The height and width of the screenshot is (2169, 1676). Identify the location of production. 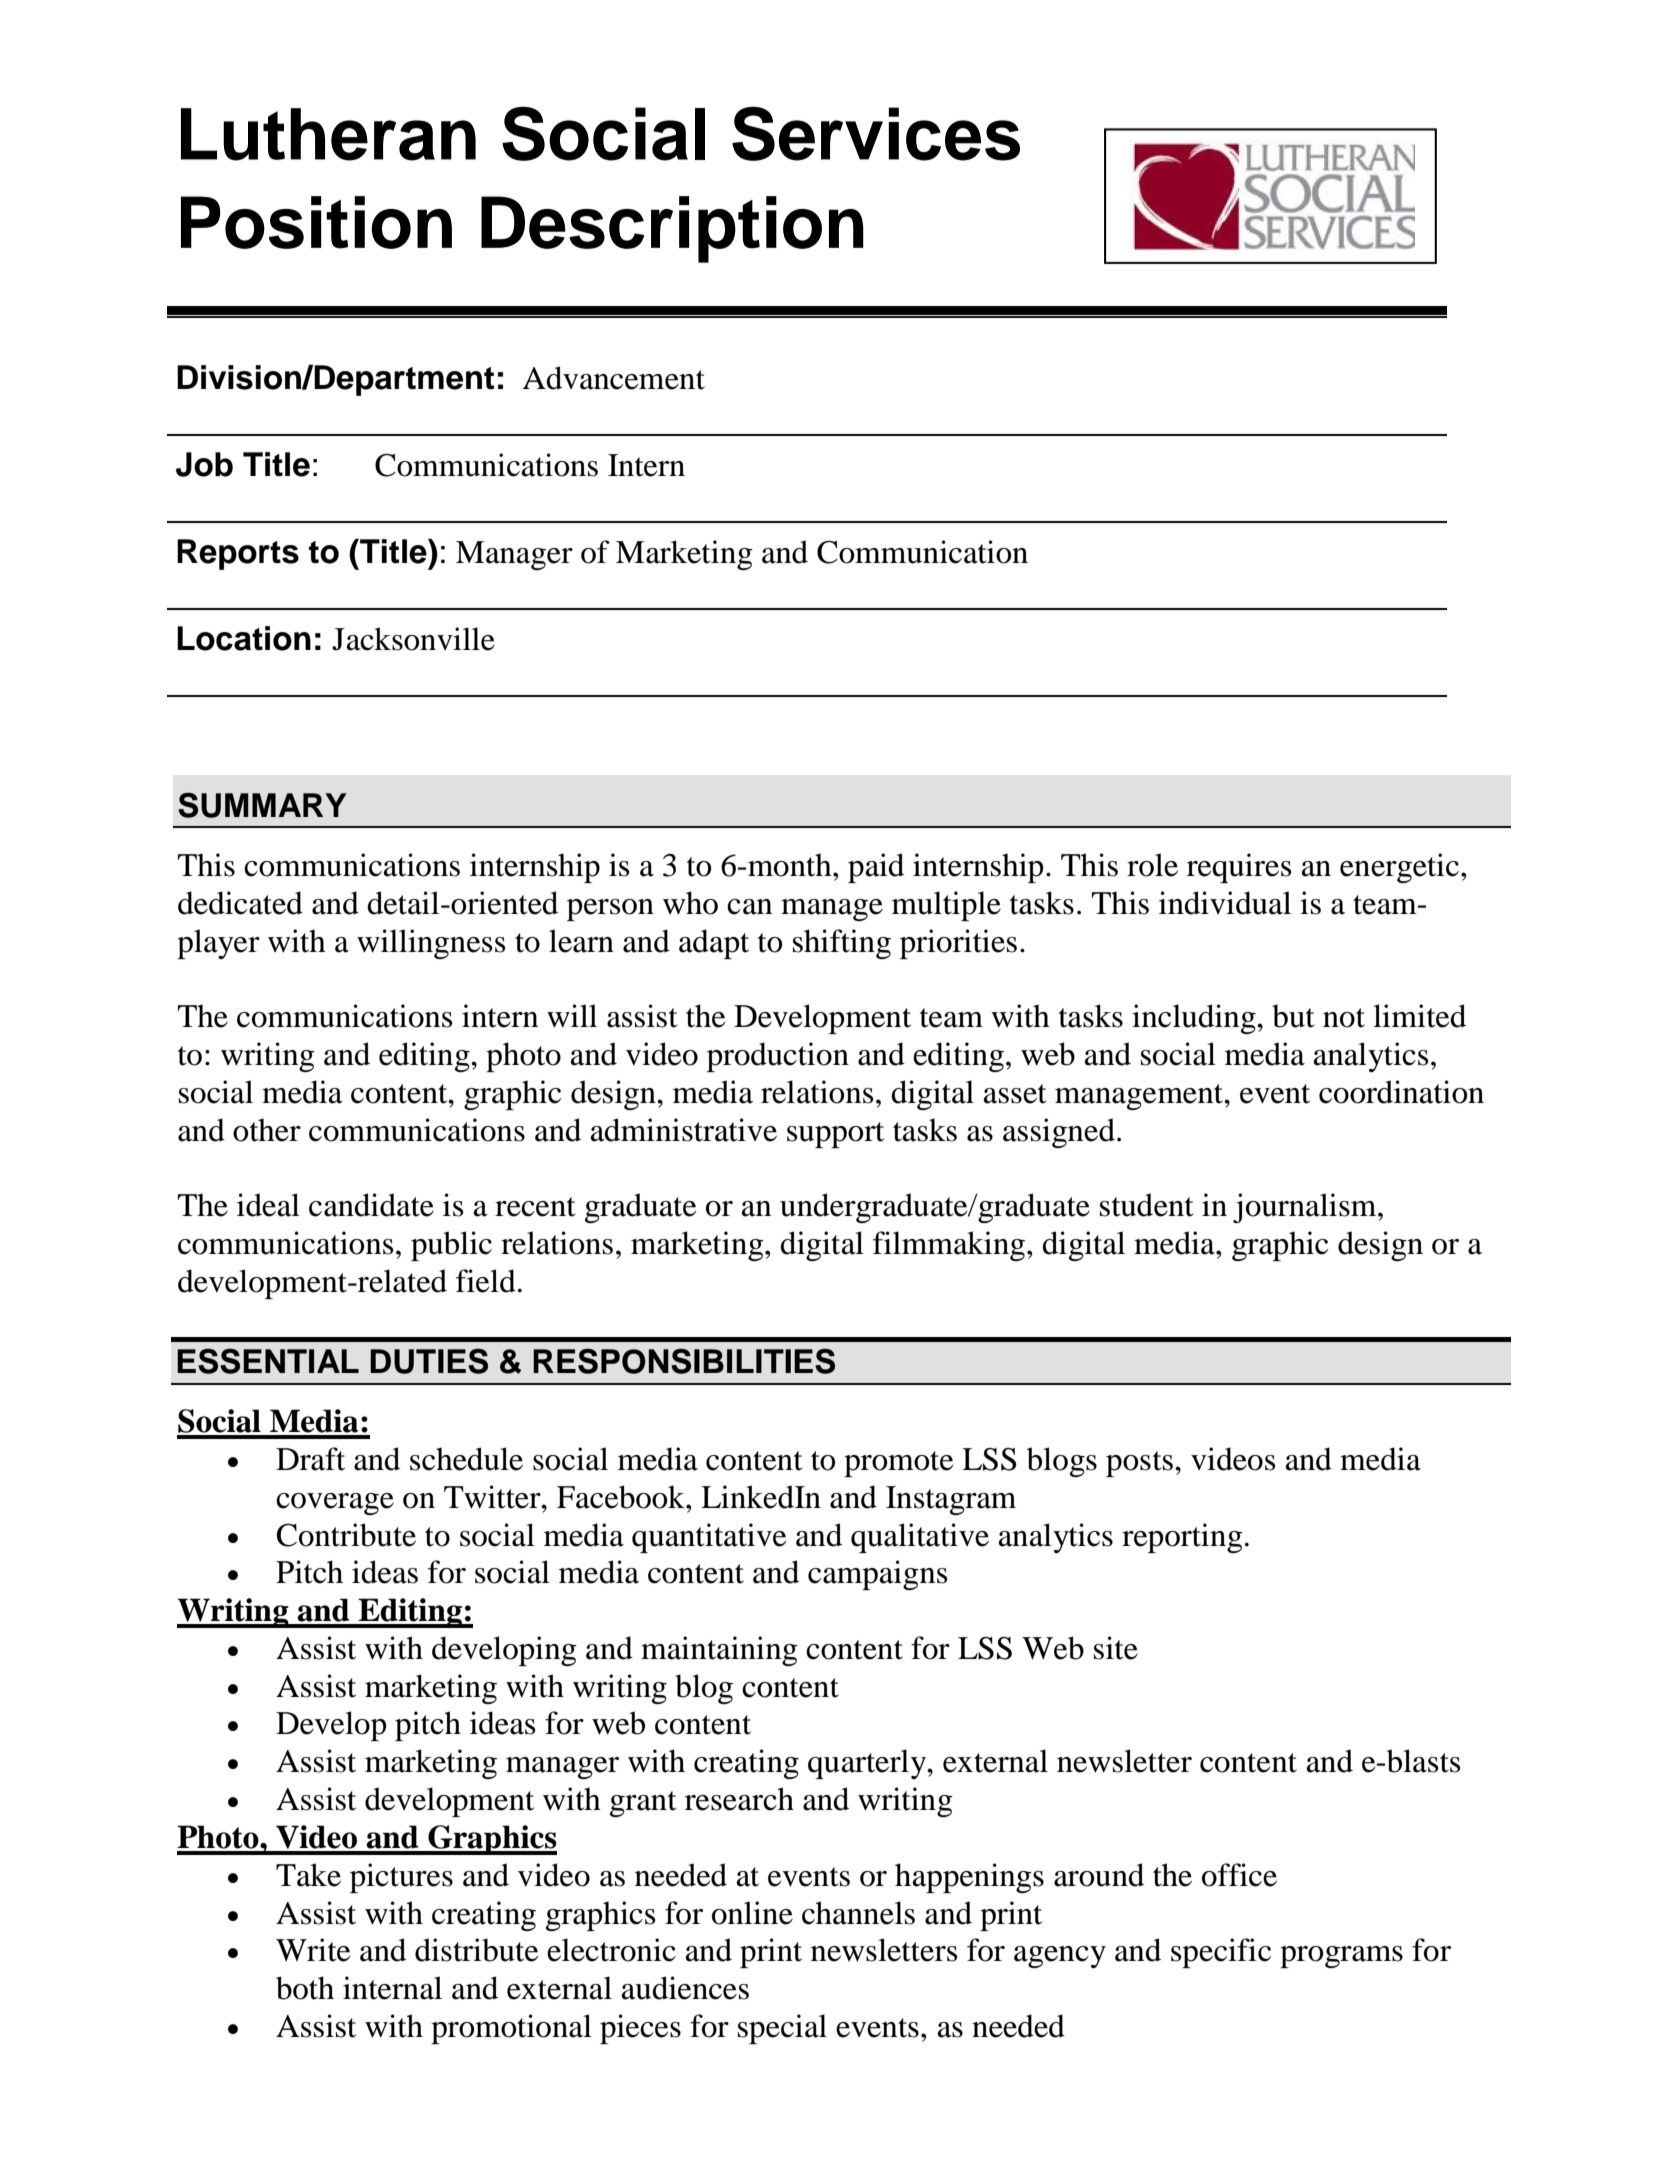
(778, 1057).
